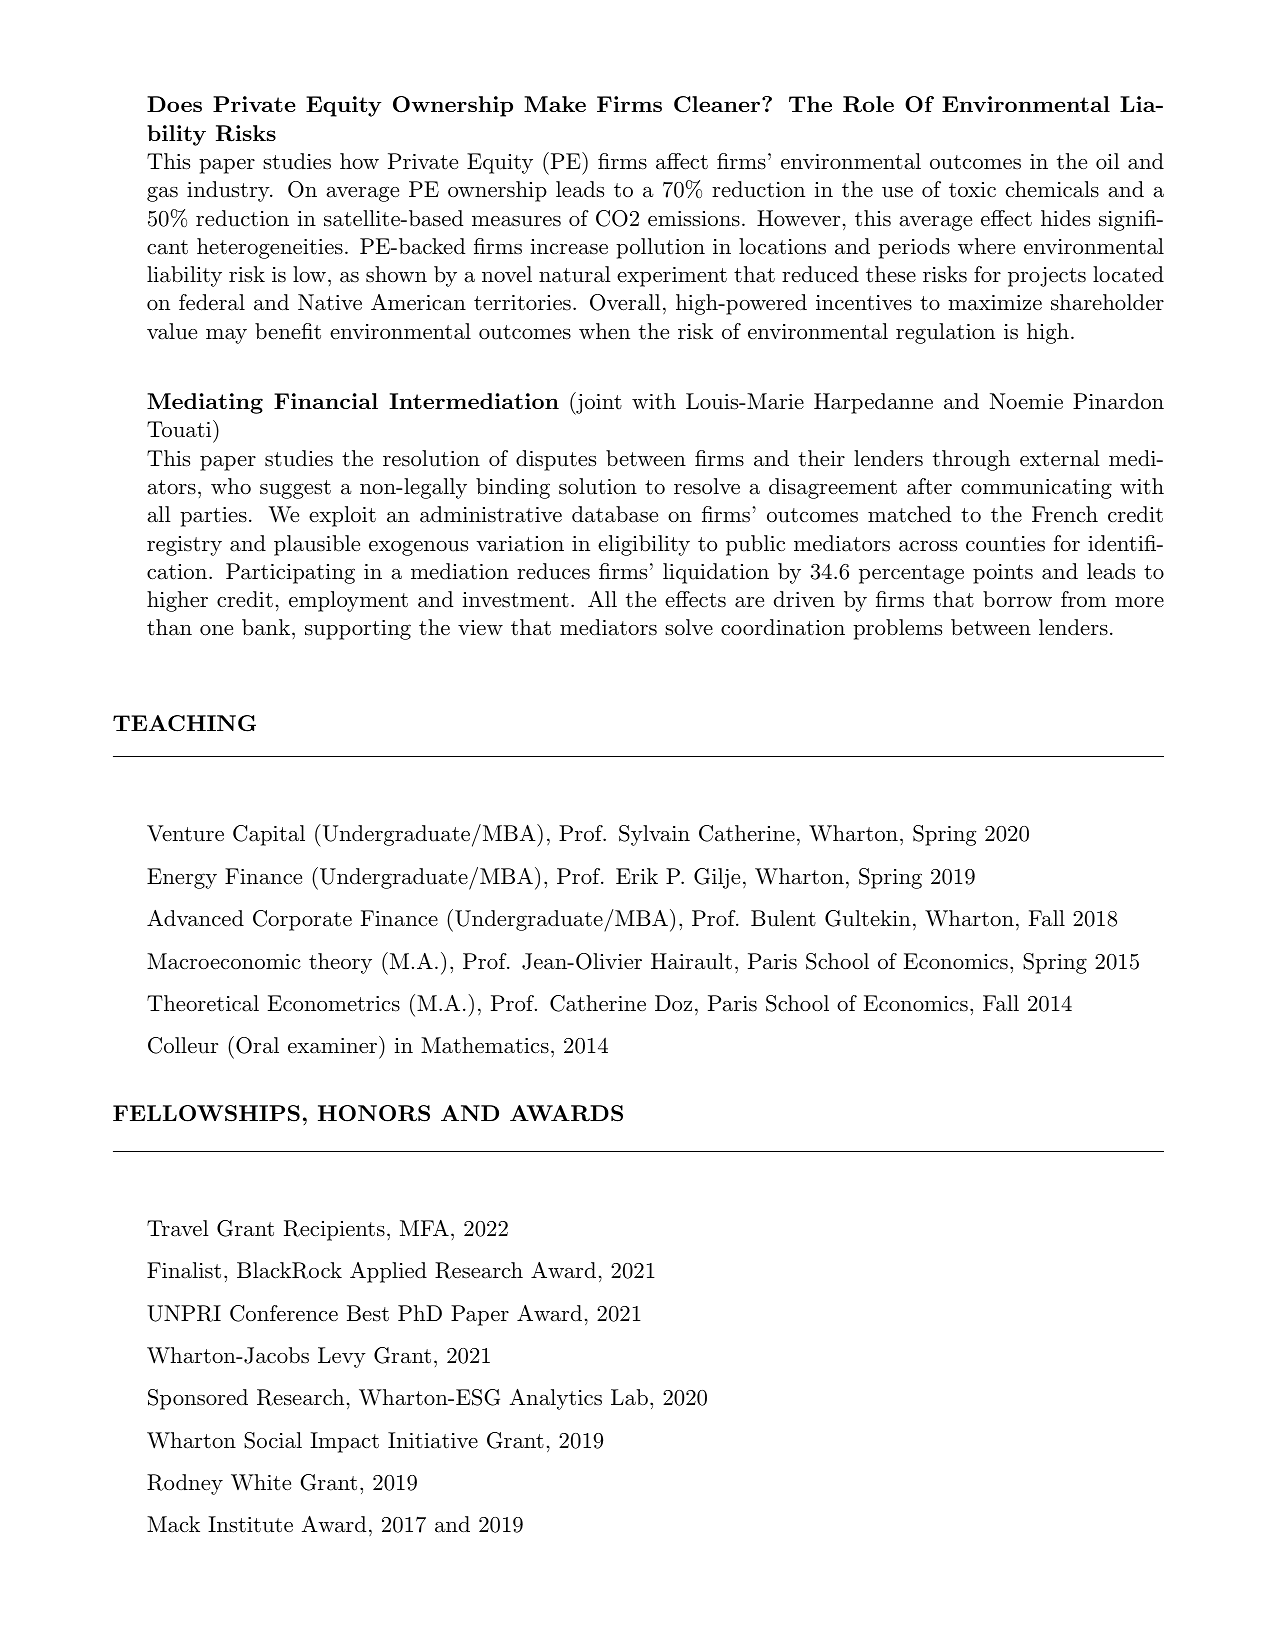 The height and width of the page is (1652, 1277). What do you see at coordinates (229, 191) in the page?
I see `industry` at bounding box center [229, 191].
